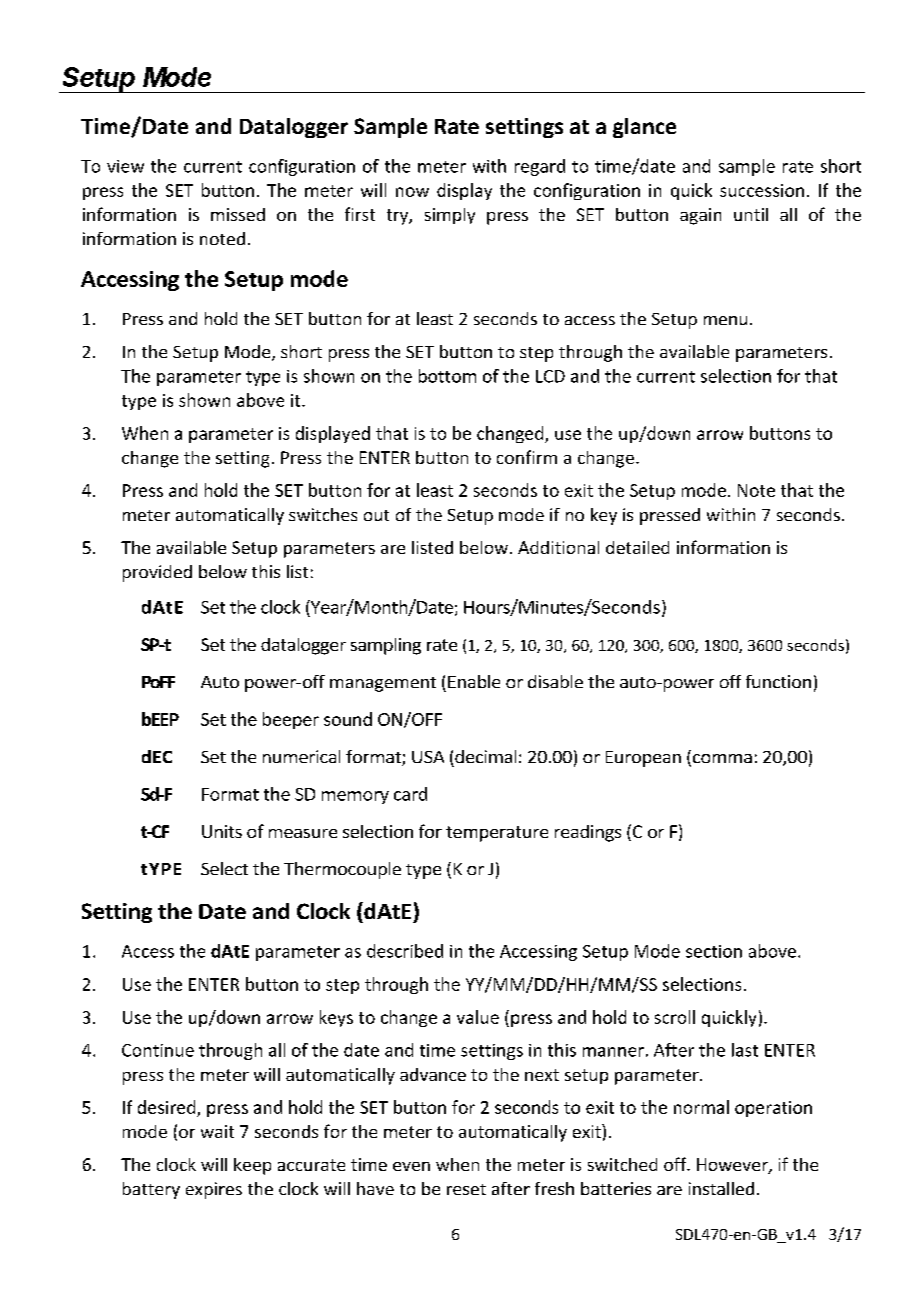  What do you see at coordinates (412, 192) in the screenshot?
I see `now` at bounding box center [412, 192].
